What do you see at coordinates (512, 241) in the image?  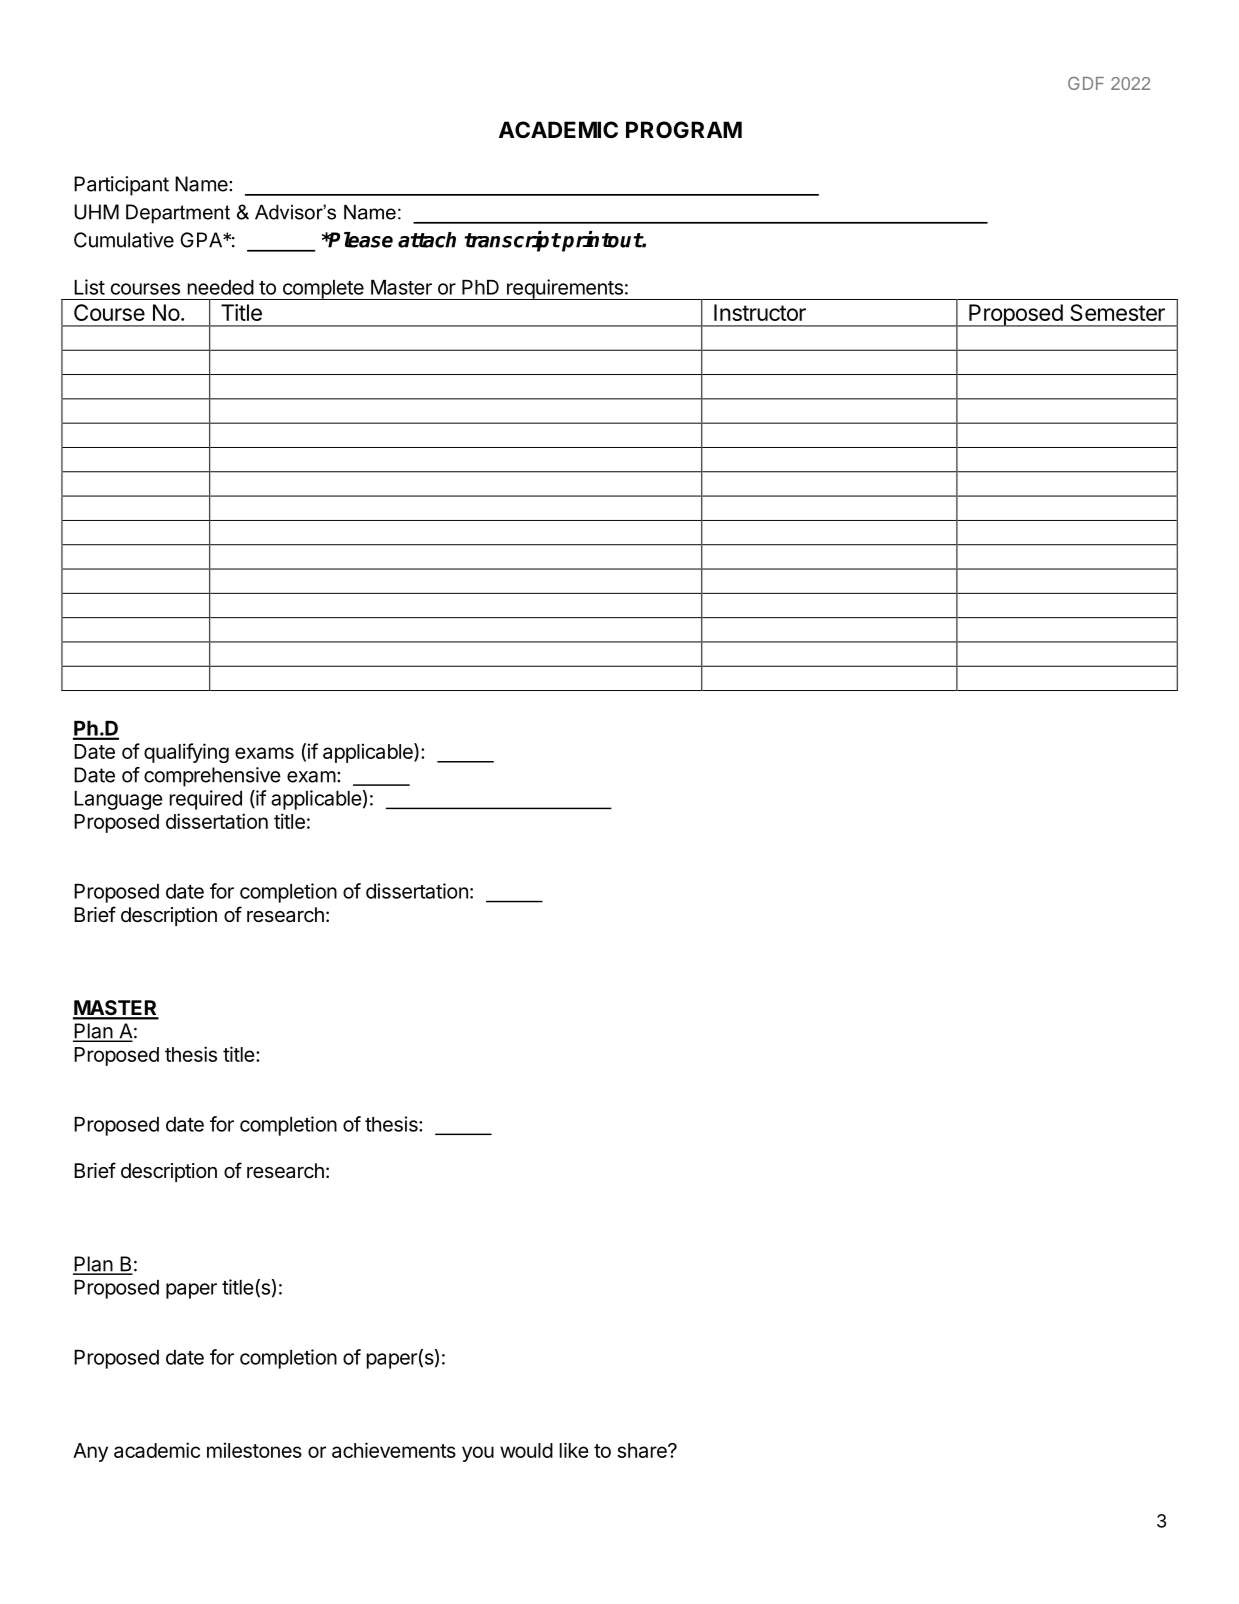 I see `transcript` at bounding box center [512, 241].
